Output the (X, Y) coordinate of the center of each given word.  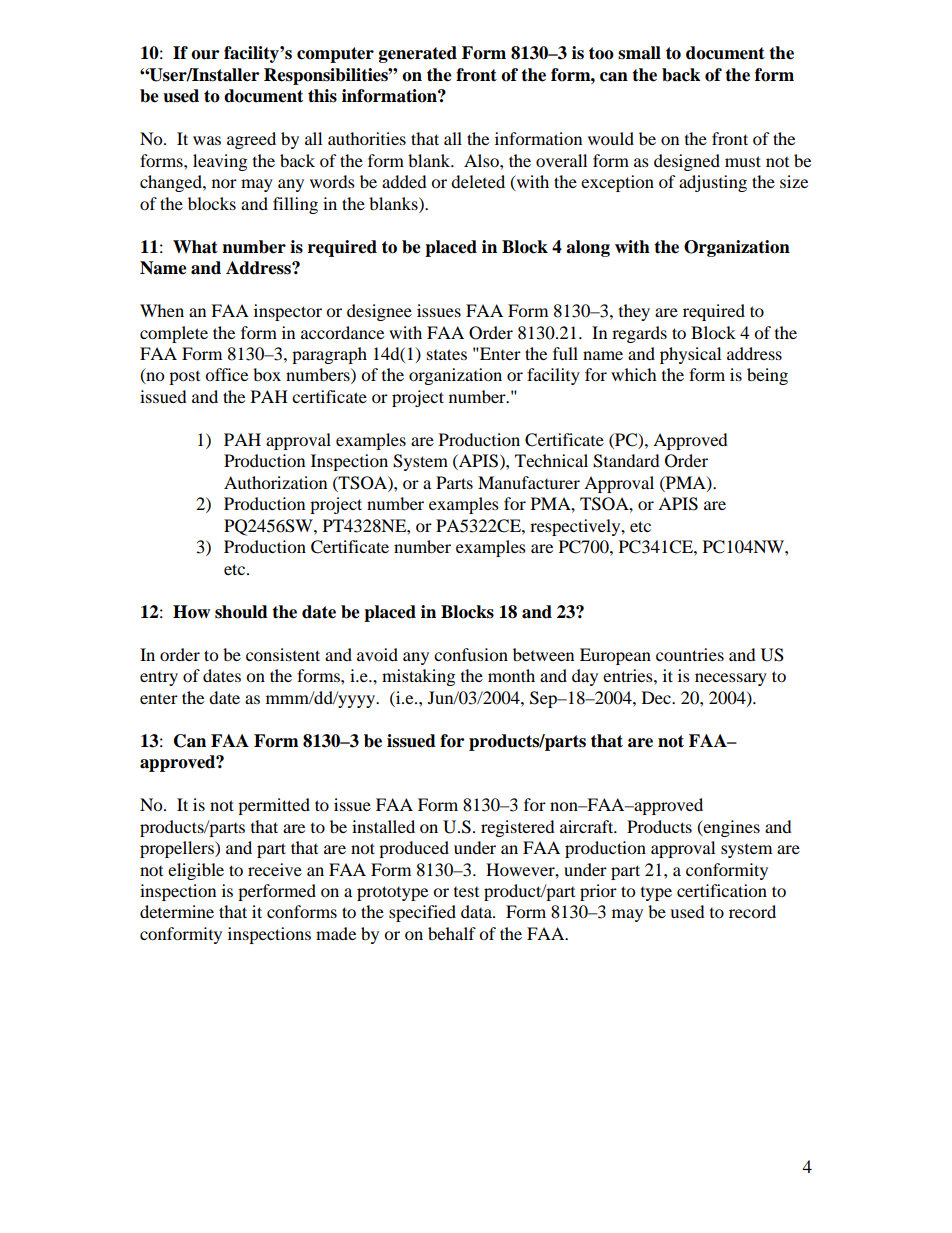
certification (722, 890)
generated (418, 54)
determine (177, 911)
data (477, 911)
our (205, 55)
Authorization (275, 482)
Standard (626, 461)
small (639, 53)
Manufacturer (529, 482)
